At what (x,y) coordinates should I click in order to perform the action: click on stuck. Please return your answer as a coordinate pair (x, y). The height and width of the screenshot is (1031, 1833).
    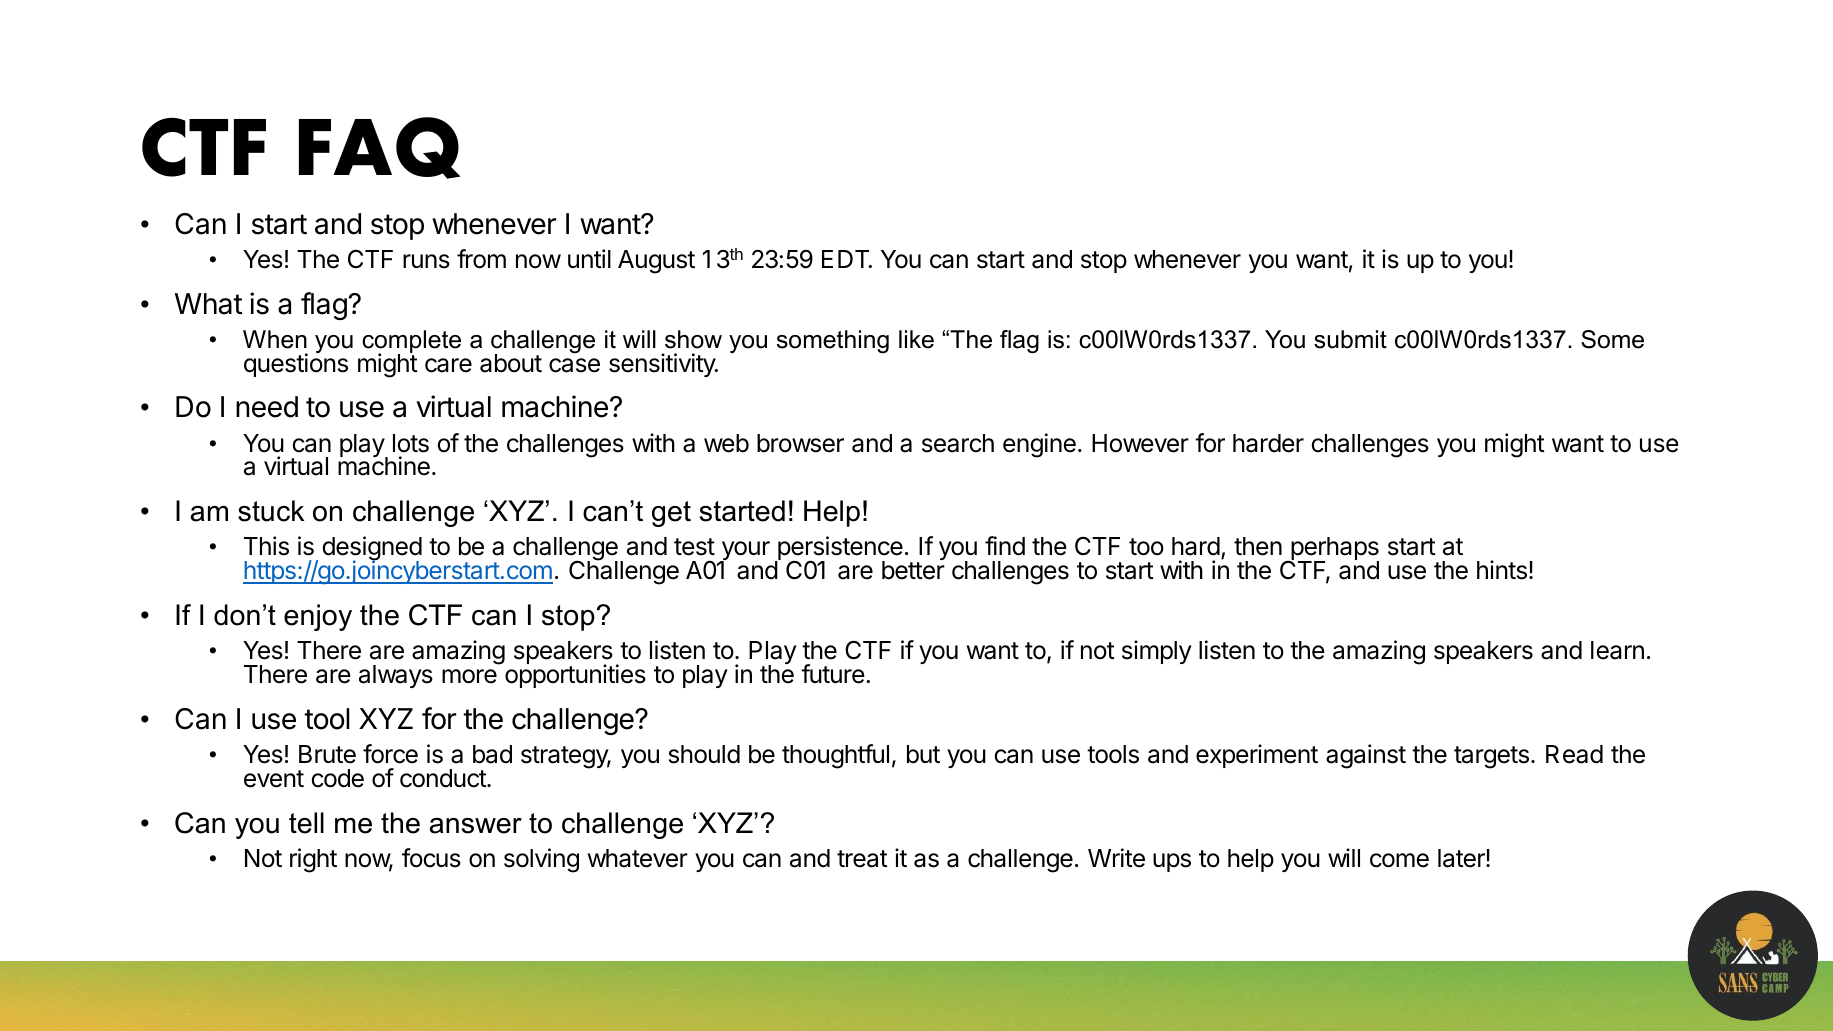
    Looking at the image, I should click on (271, 511).
